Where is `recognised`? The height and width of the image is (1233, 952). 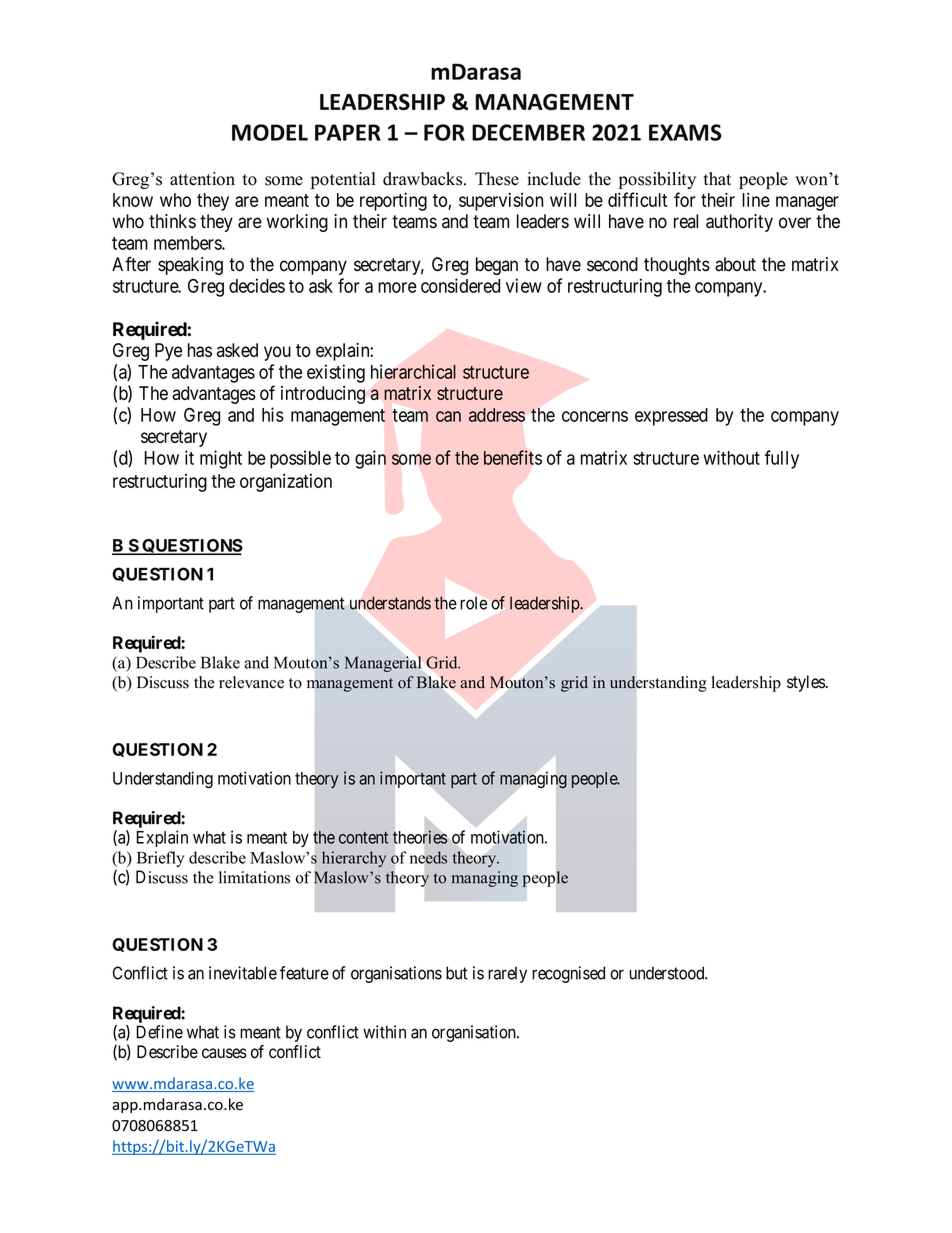
recognised is located at coordinates (568, 974).
